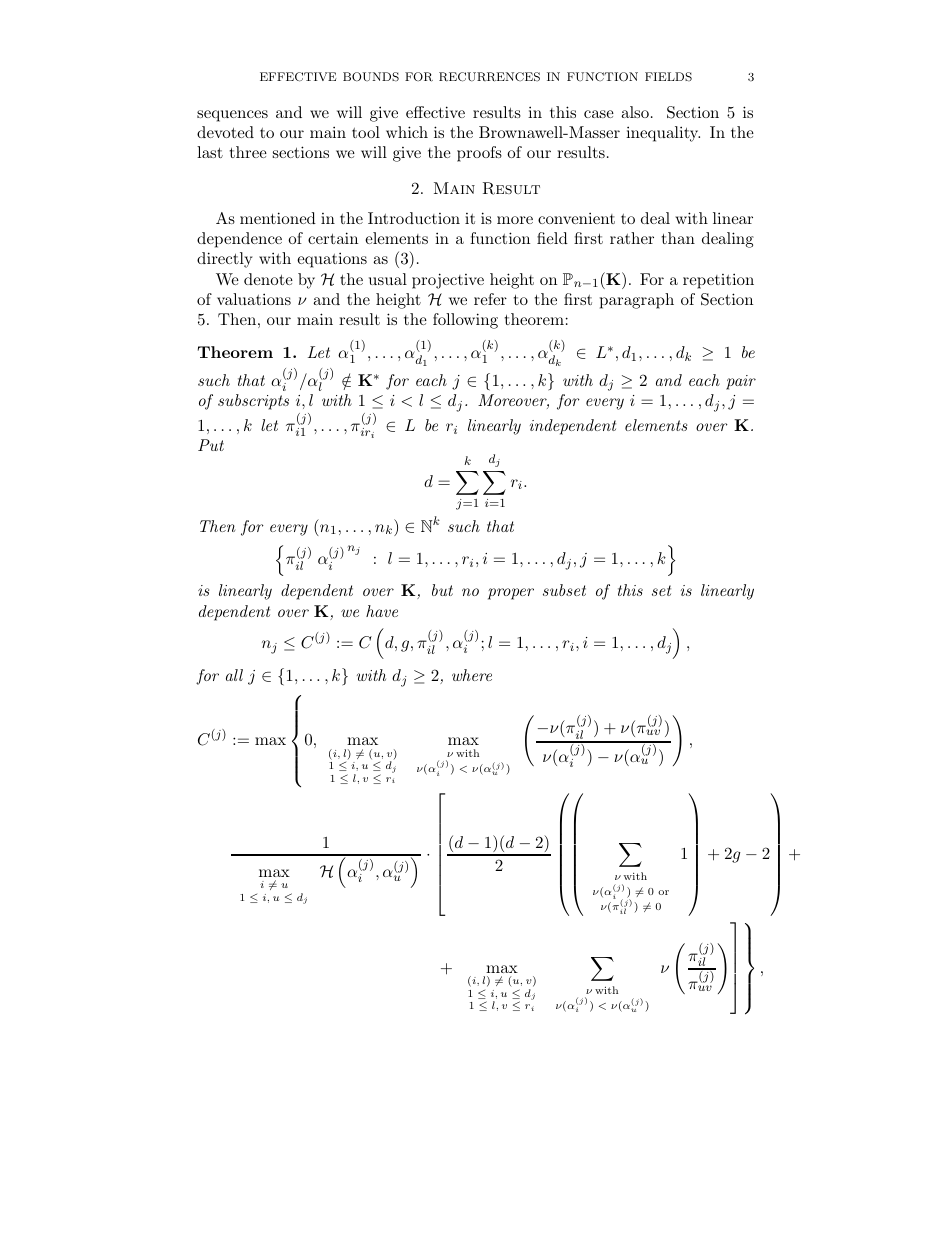  Describe the element at coordinates (465, 321) in the document. I see `following` at that location.
